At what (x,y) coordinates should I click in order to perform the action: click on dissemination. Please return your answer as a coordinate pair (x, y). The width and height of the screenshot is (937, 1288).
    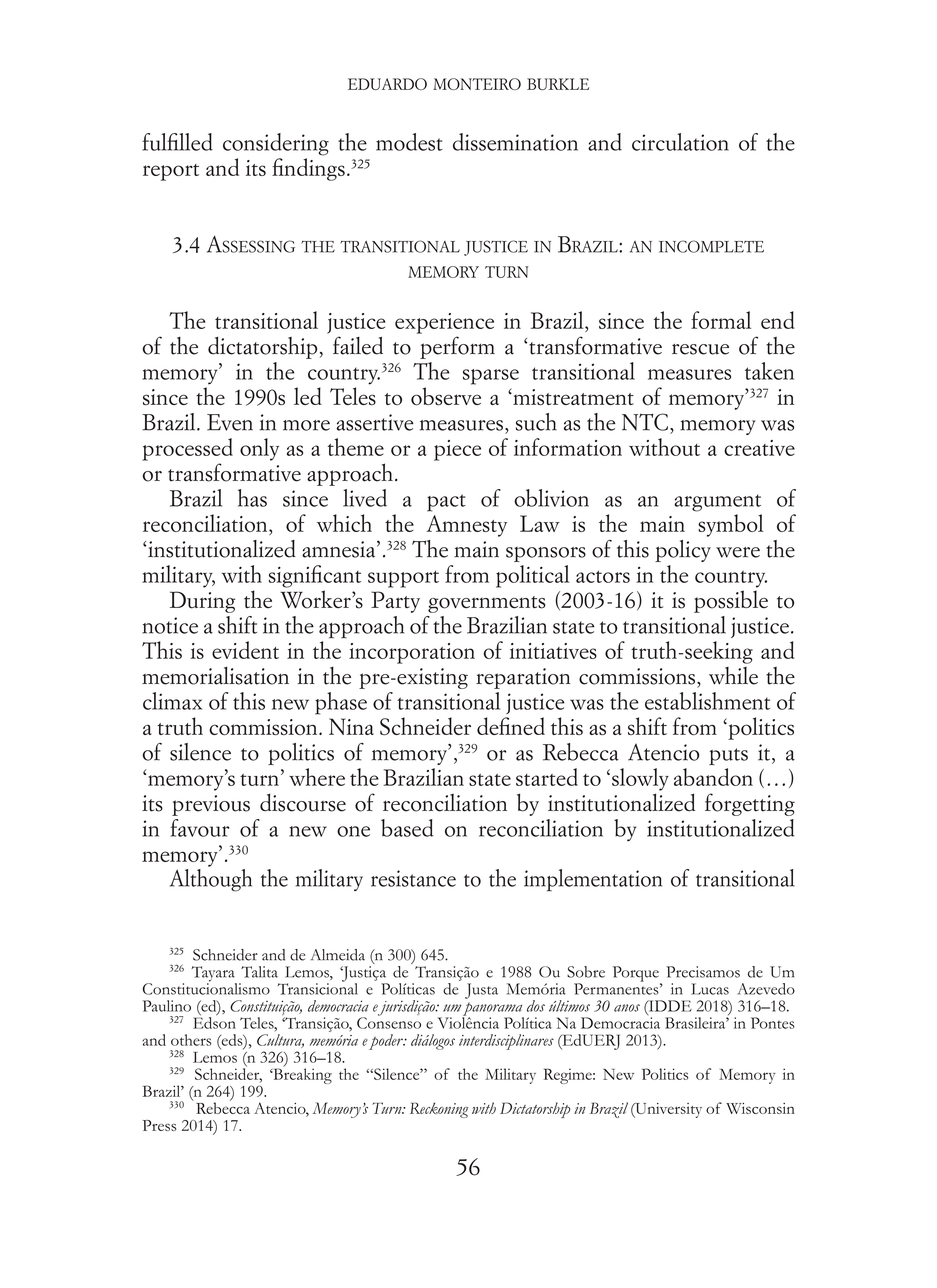
    Looking at the image, I should click on (515, 142).
